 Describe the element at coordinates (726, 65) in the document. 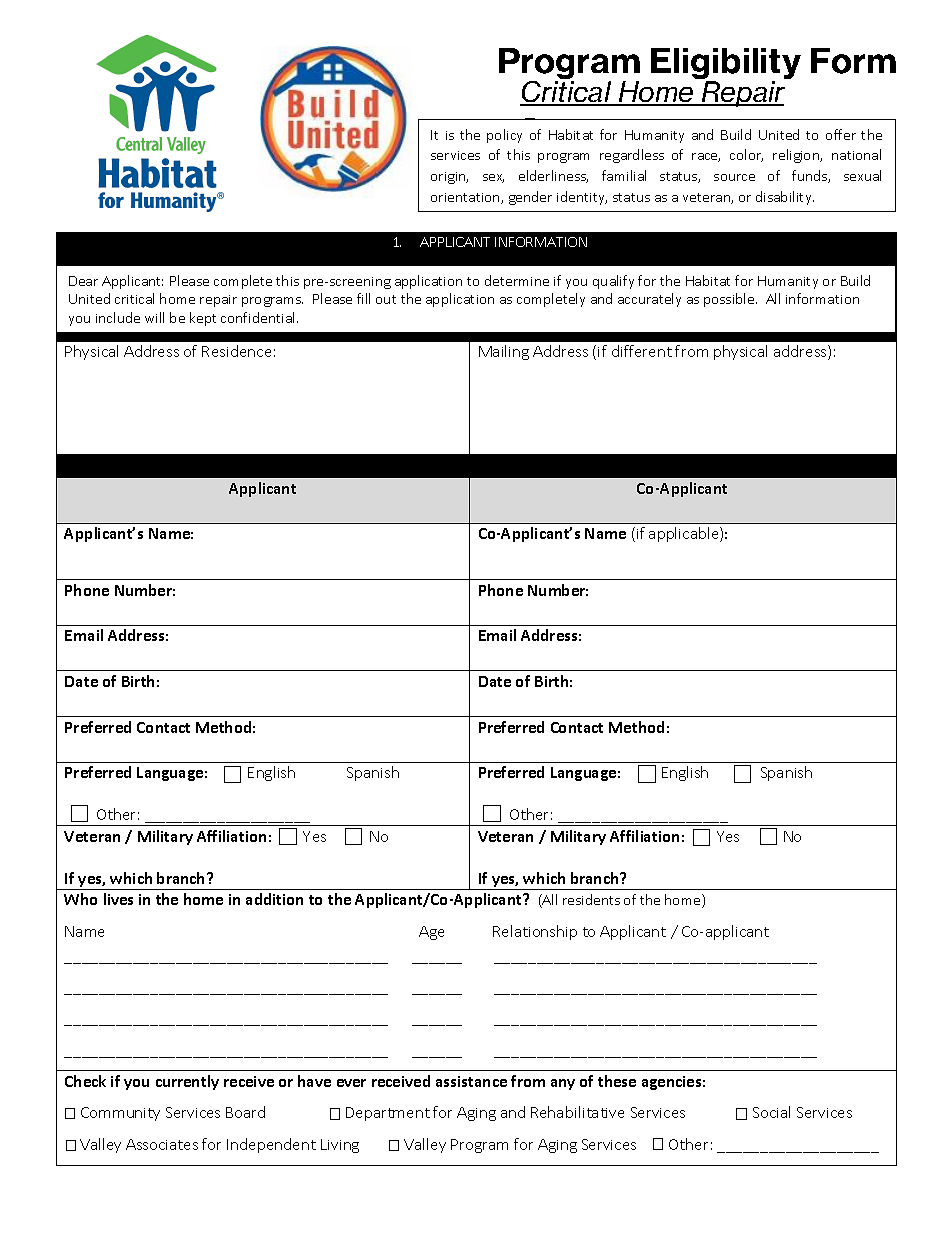

I see `Eligibility` at that location.
